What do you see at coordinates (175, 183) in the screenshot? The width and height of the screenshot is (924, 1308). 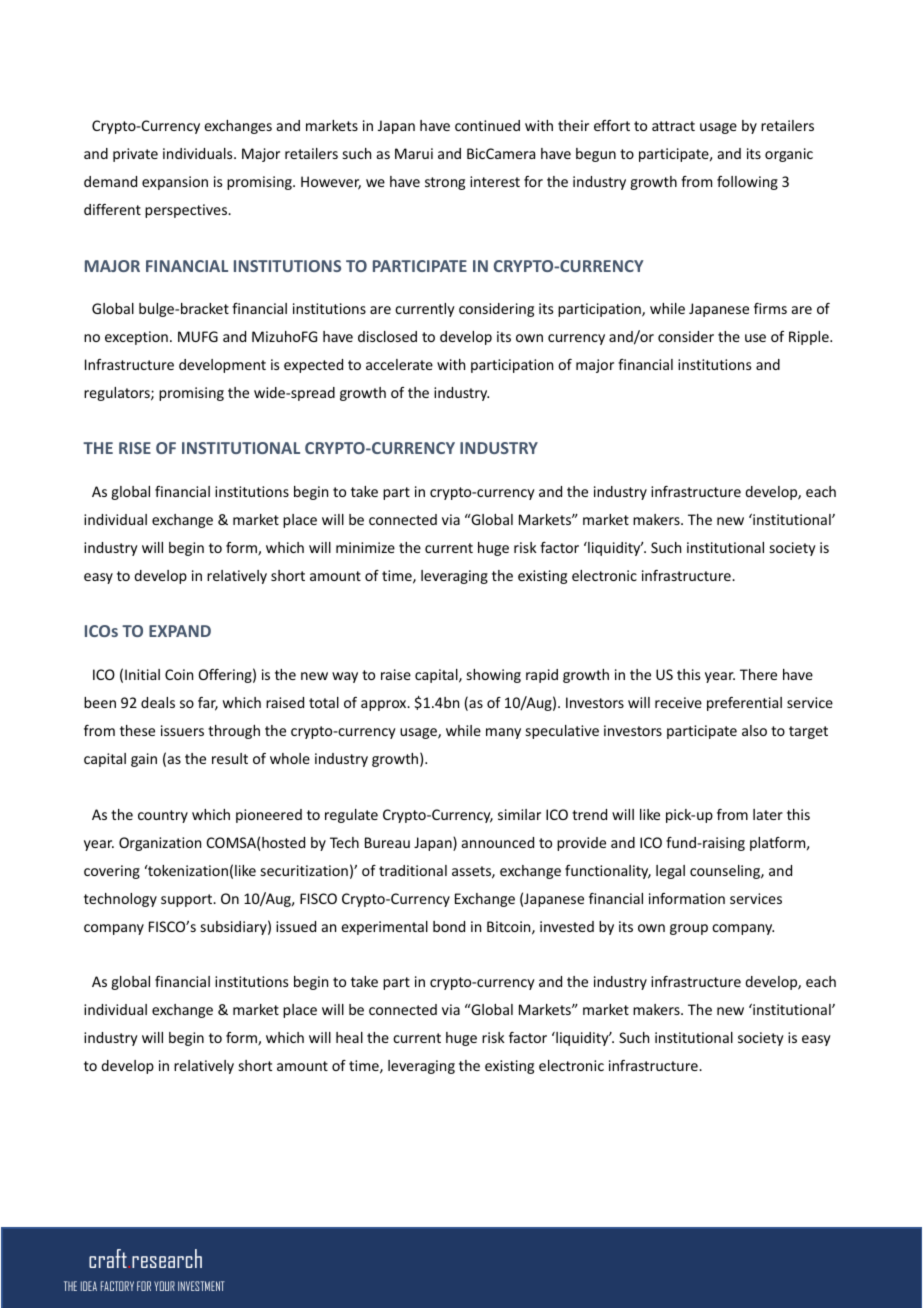 I see `expansion` at bounding box center [175, 183].
